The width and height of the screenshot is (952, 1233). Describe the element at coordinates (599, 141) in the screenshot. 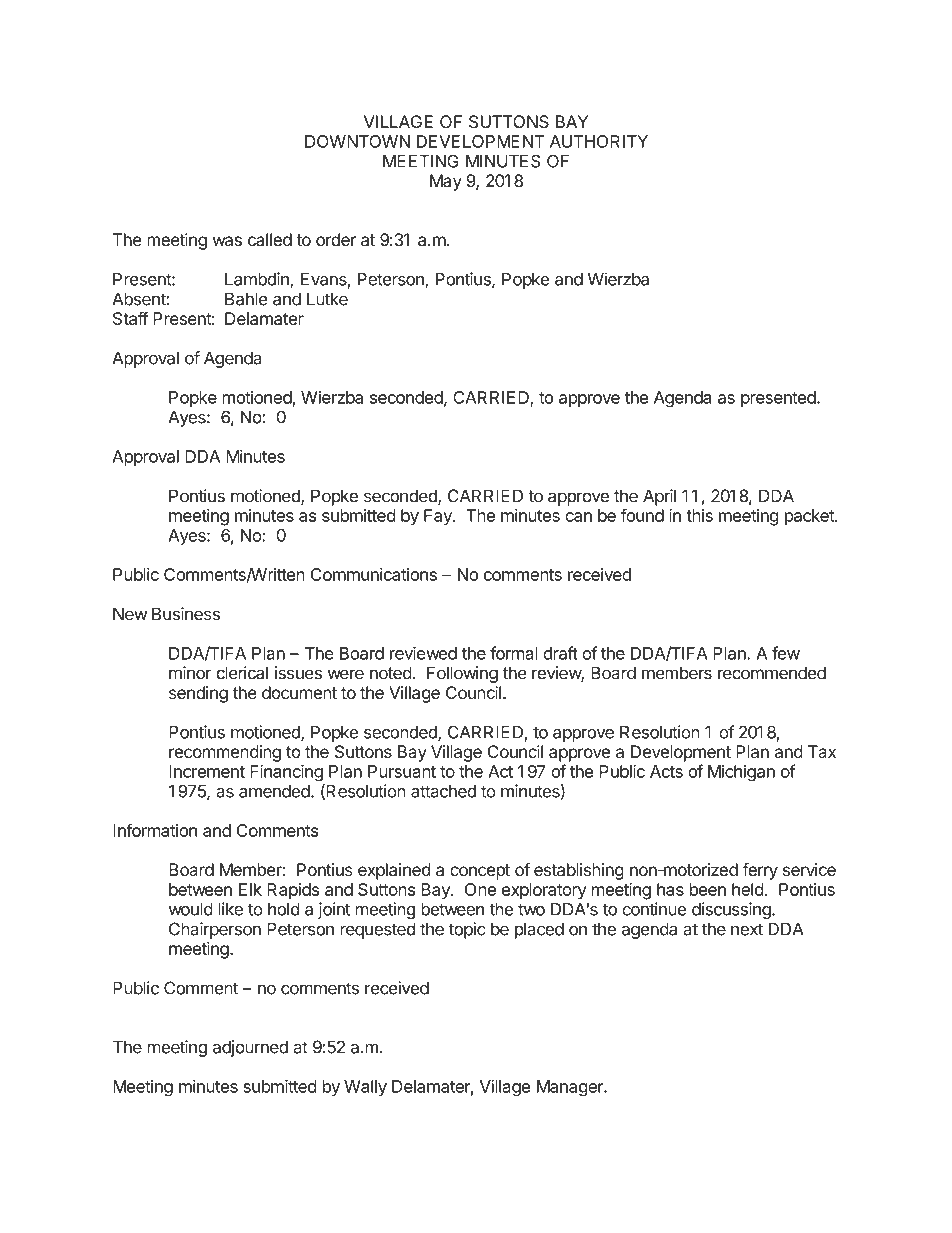

I see `AUTHORITY` at that location.
